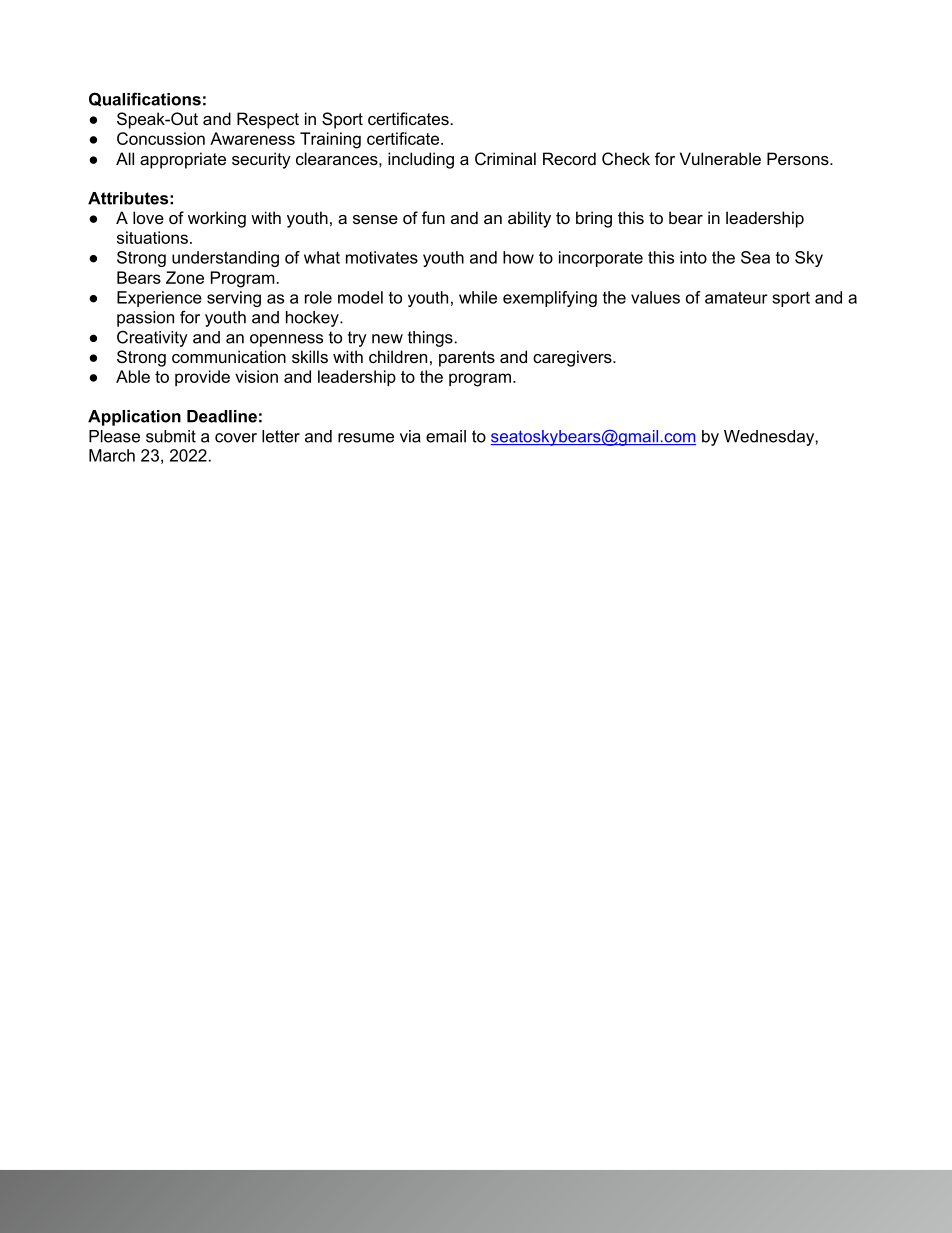 This image has width=952, height=1233. I want to click on amateur, so click(736, 297).
